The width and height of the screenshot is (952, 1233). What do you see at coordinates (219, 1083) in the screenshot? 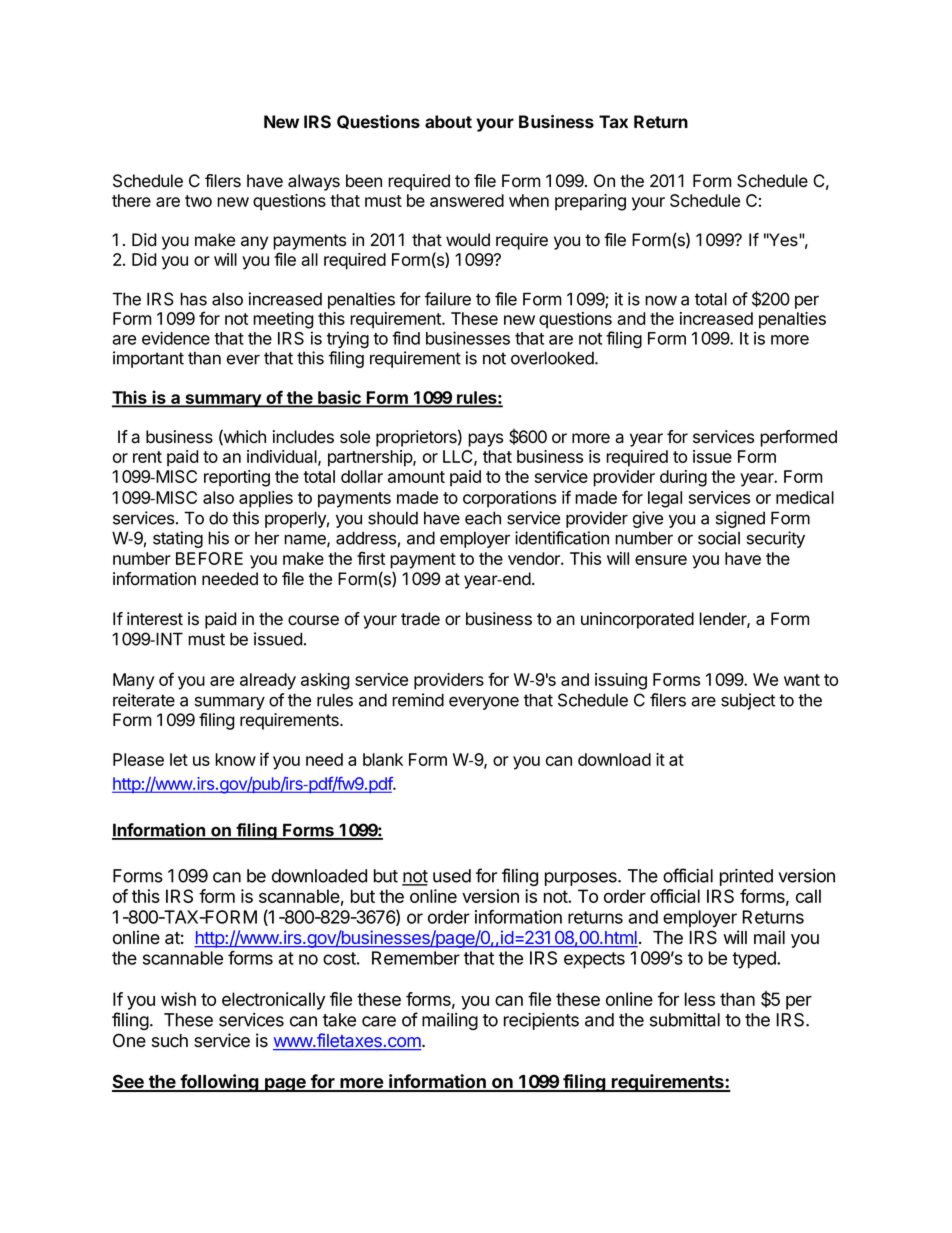
I see `following` at bounding box center [219, 1083].
